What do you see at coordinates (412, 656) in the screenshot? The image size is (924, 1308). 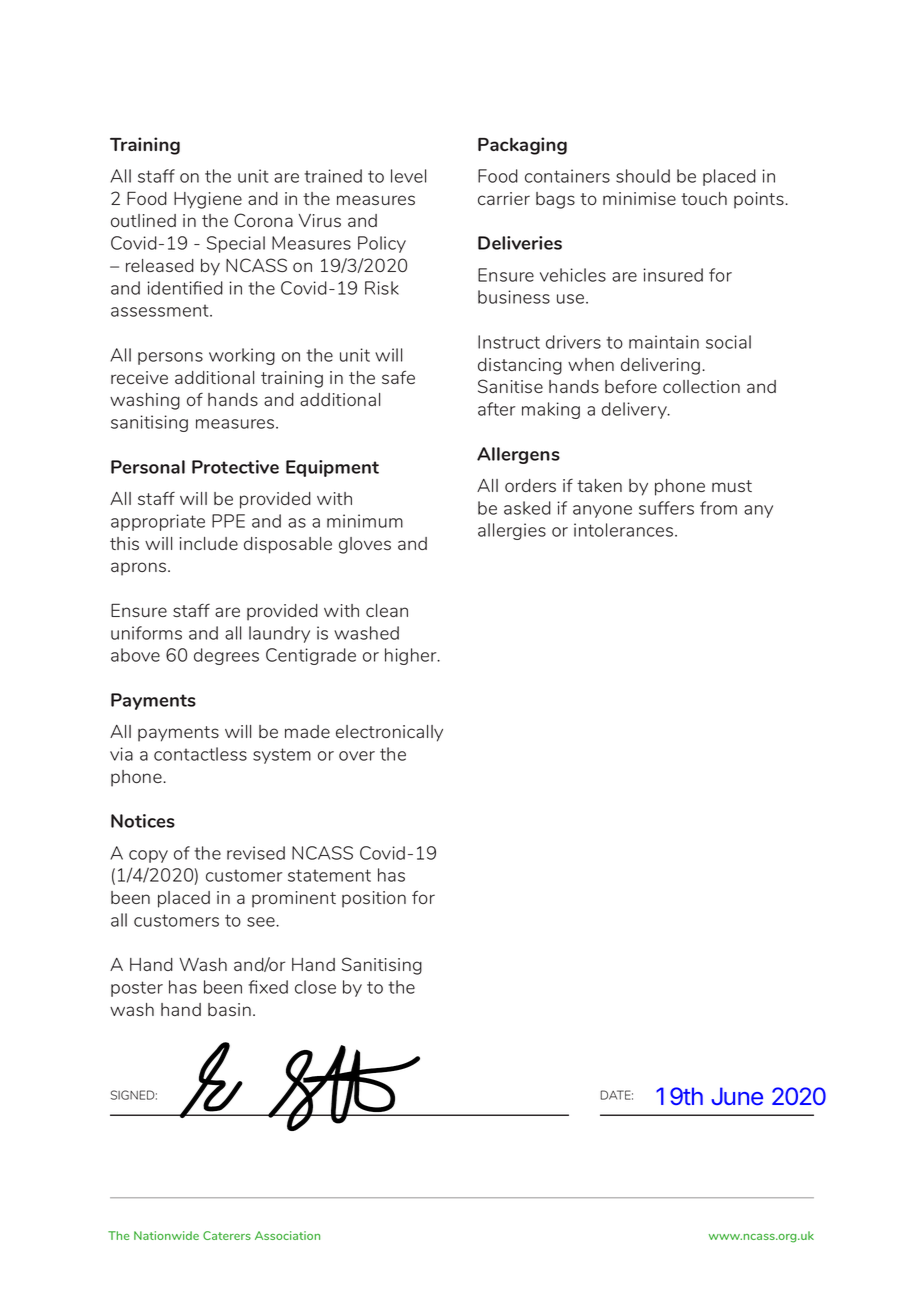 I see `higher` at bounding box center [412, 656].
